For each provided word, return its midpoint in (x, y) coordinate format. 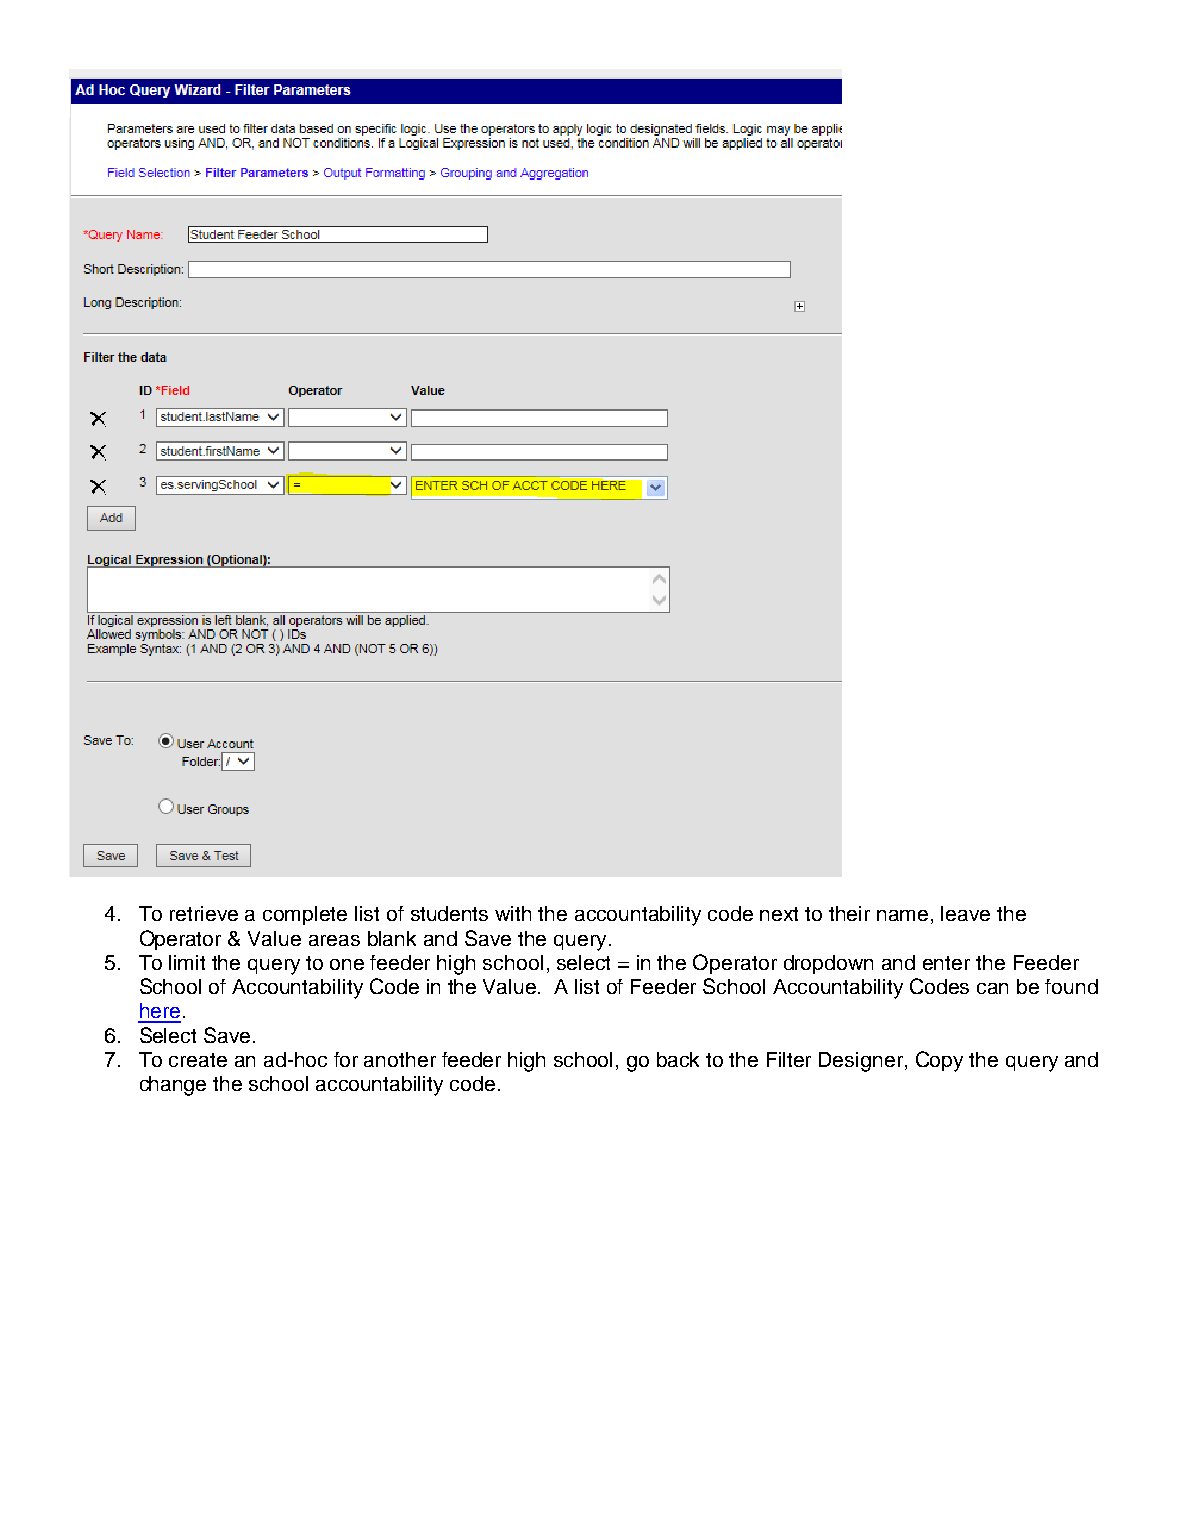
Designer (861, 1062)
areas (334, 940)
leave (965, 913)
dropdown (828, 964)
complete (305, 915)
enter (946, 963)
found (1071, 986)
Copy (939, 1061)
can (992, 988)
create (198, 1060)
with (513, 913)
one (347, 964)
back (678, 1059)
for (346, 1059)
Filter (789, 1059)
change (173, 1086)
